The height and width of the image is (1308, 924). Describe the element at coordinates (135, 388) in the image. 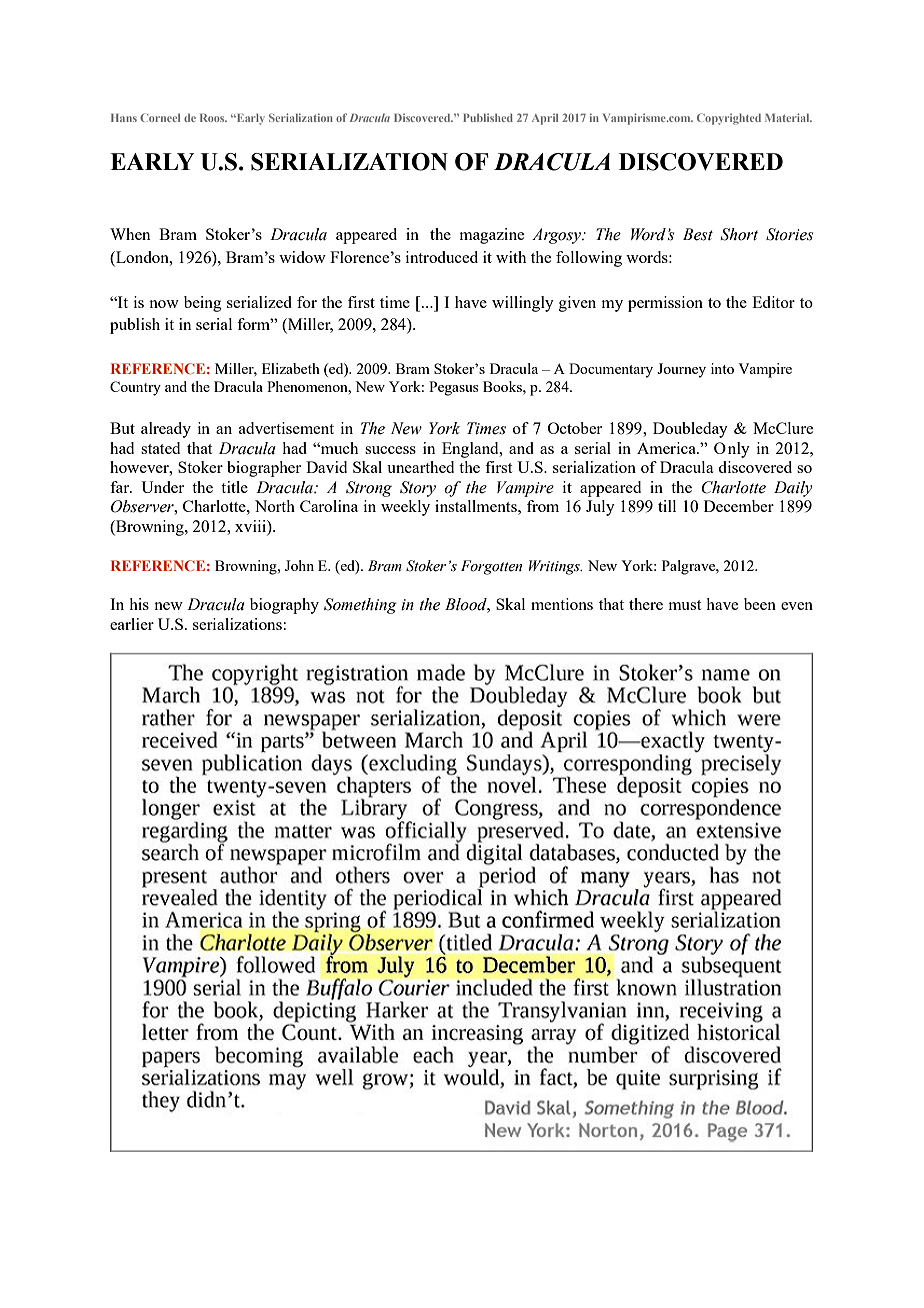

I see `Country` at that location.
